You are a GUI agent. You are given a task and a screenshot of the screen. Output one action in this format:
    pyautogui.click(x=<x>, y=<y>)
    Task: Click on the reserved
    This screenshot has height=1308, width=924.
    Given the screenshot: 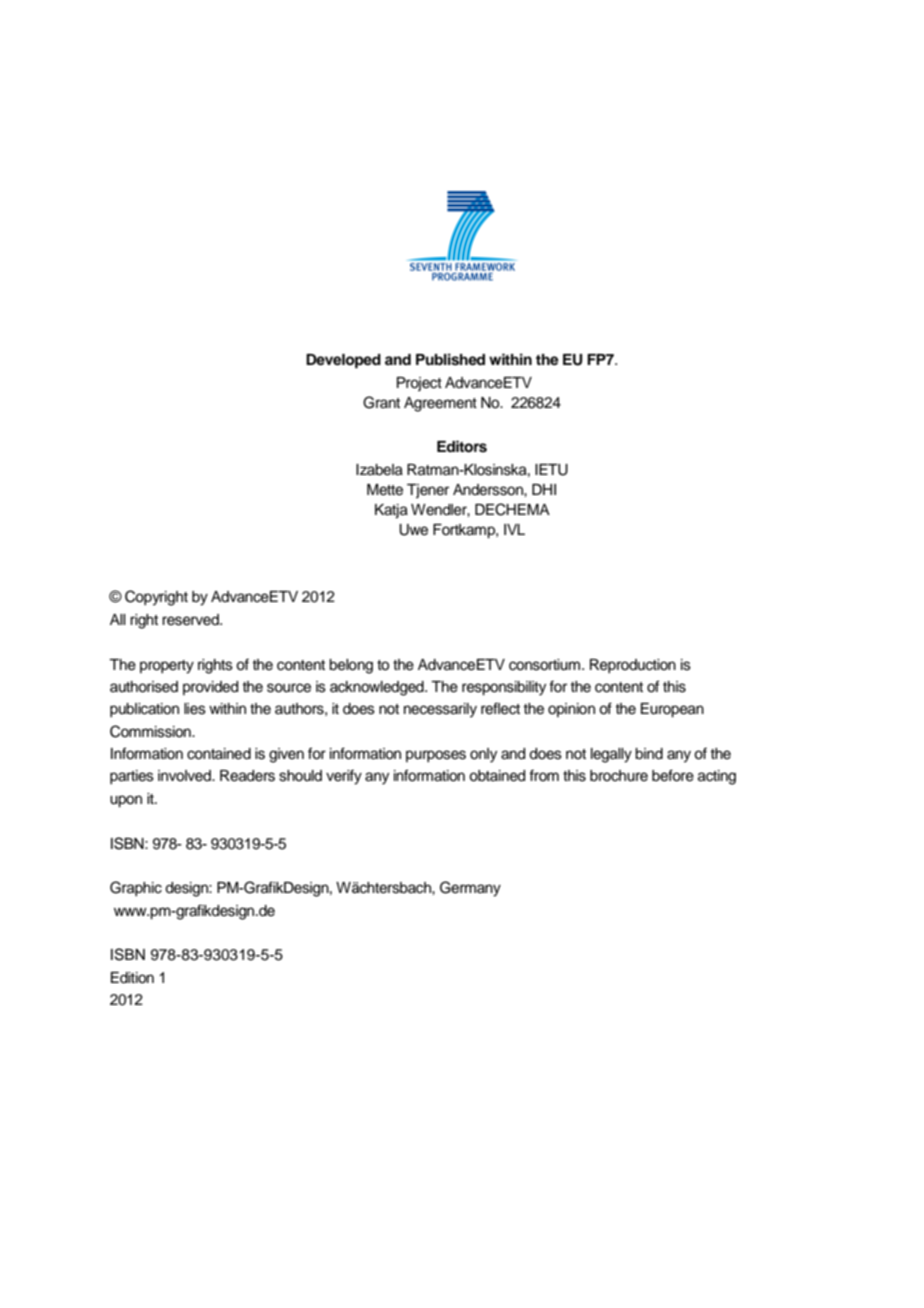 What is the action you would take?
    pyautogui.click(x=191, y=620)
